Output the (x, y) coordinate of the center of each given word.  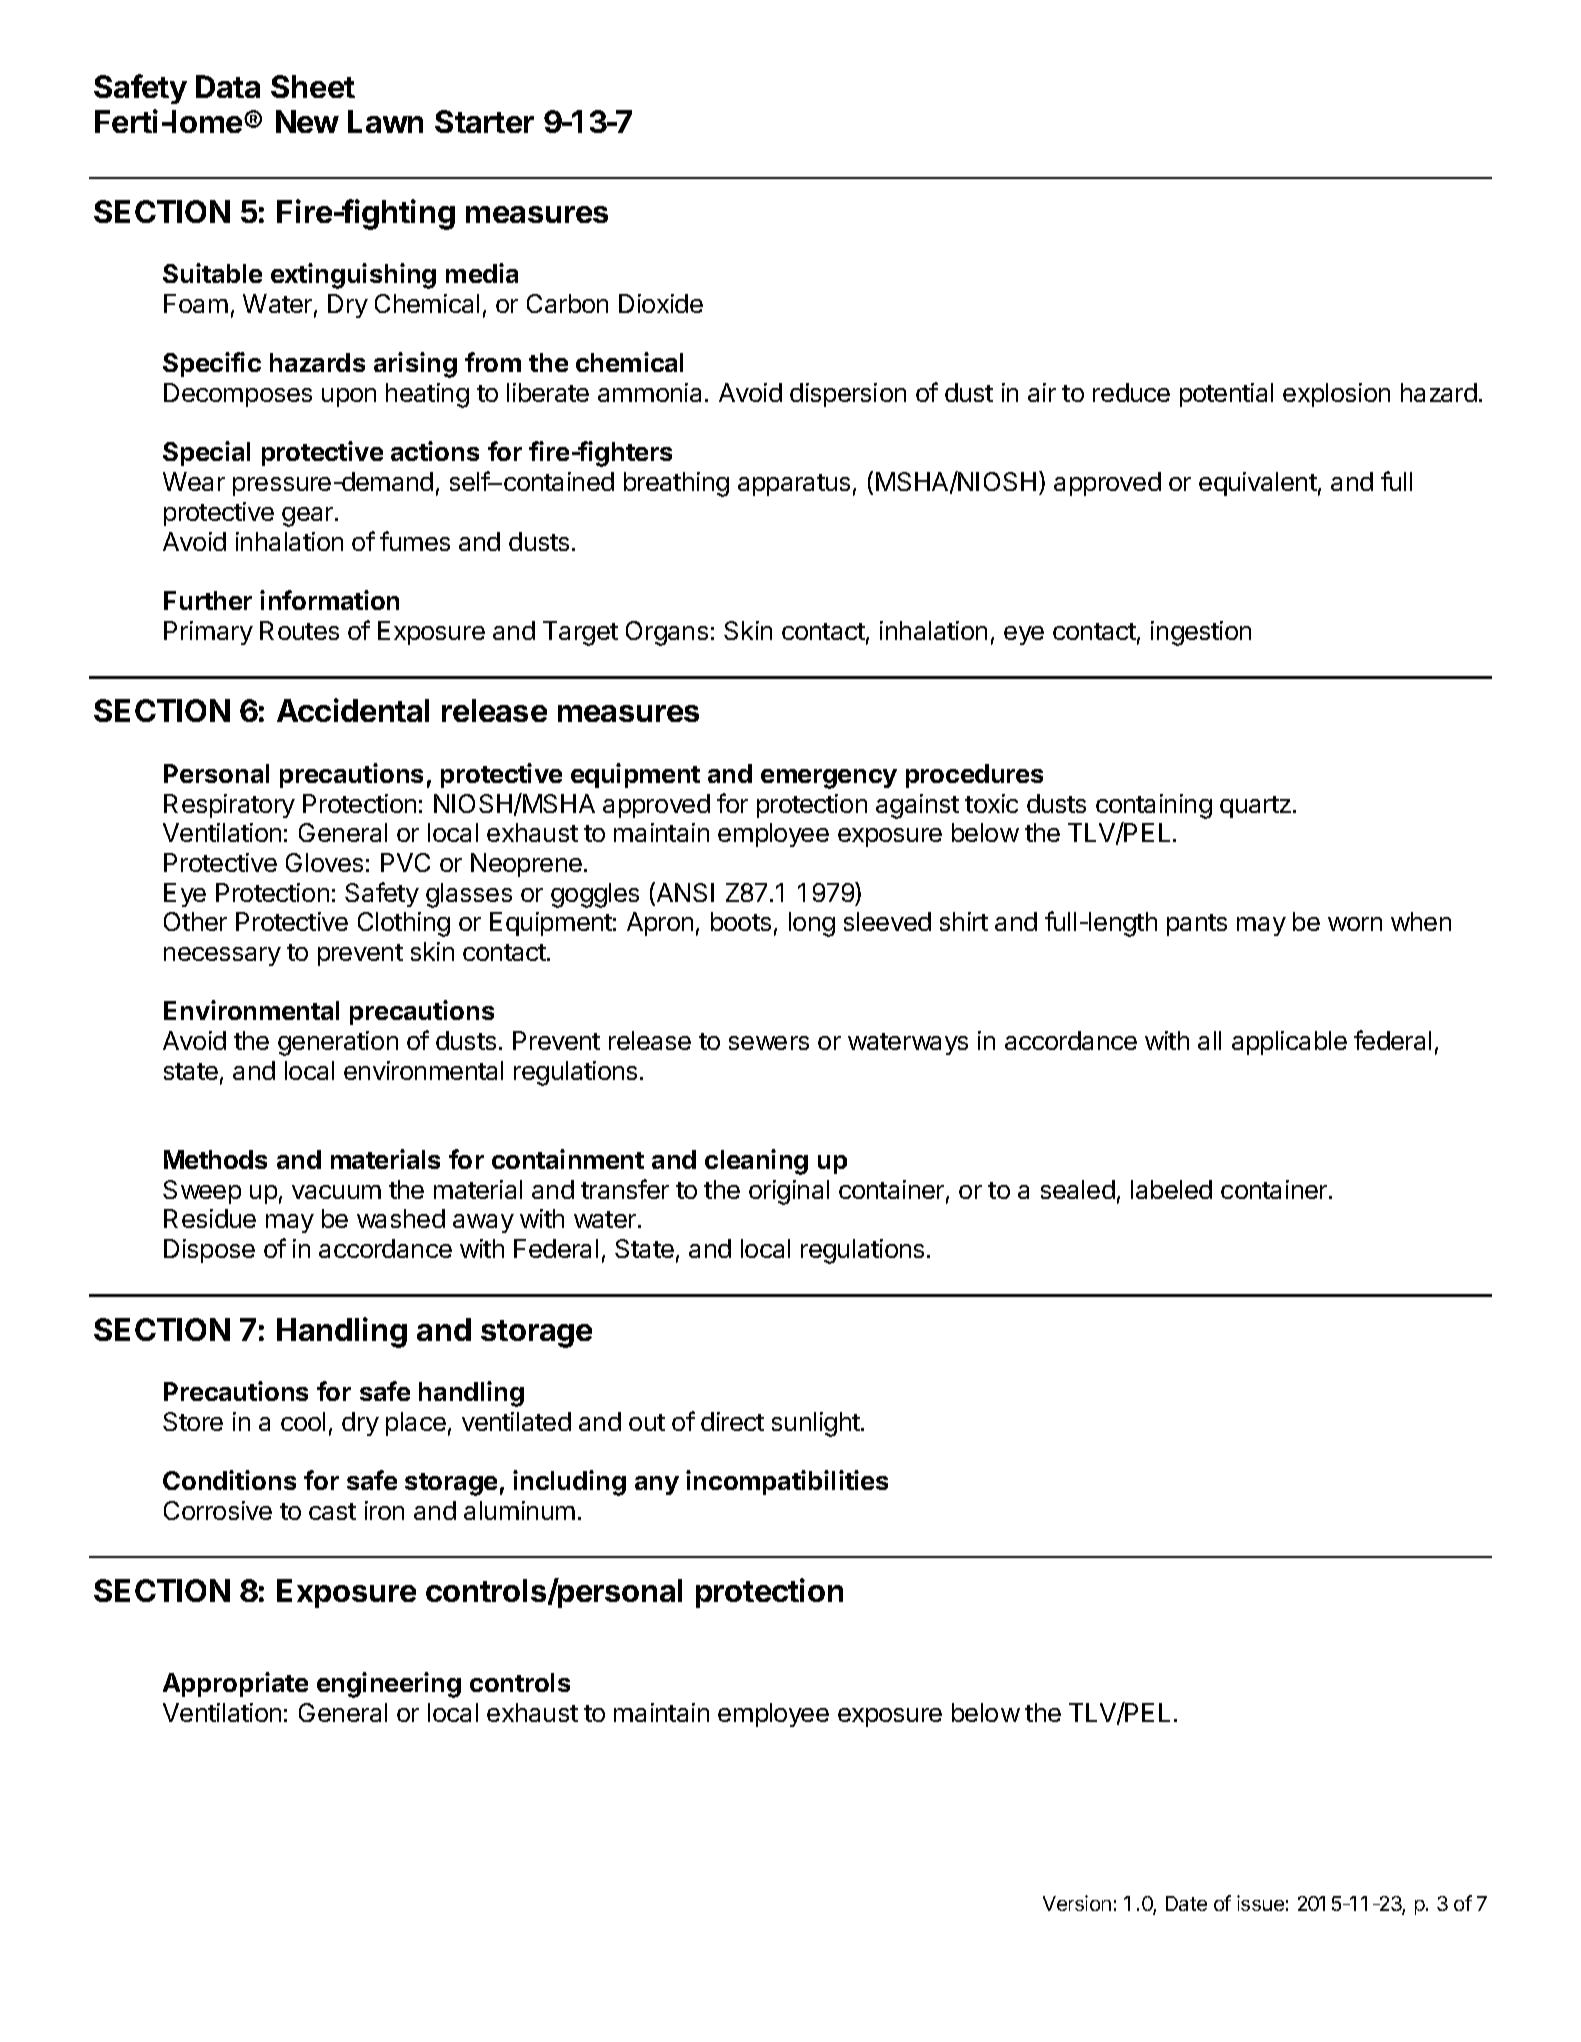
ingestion (1201, 633)
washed (401, 1218)
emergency (829, 779)
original (789, 1192)
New (307, 121)
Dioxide (661, 303)
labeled (1171, 1189)
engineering (389, 1685)
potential (1226, 395)
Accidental (353, 710)
